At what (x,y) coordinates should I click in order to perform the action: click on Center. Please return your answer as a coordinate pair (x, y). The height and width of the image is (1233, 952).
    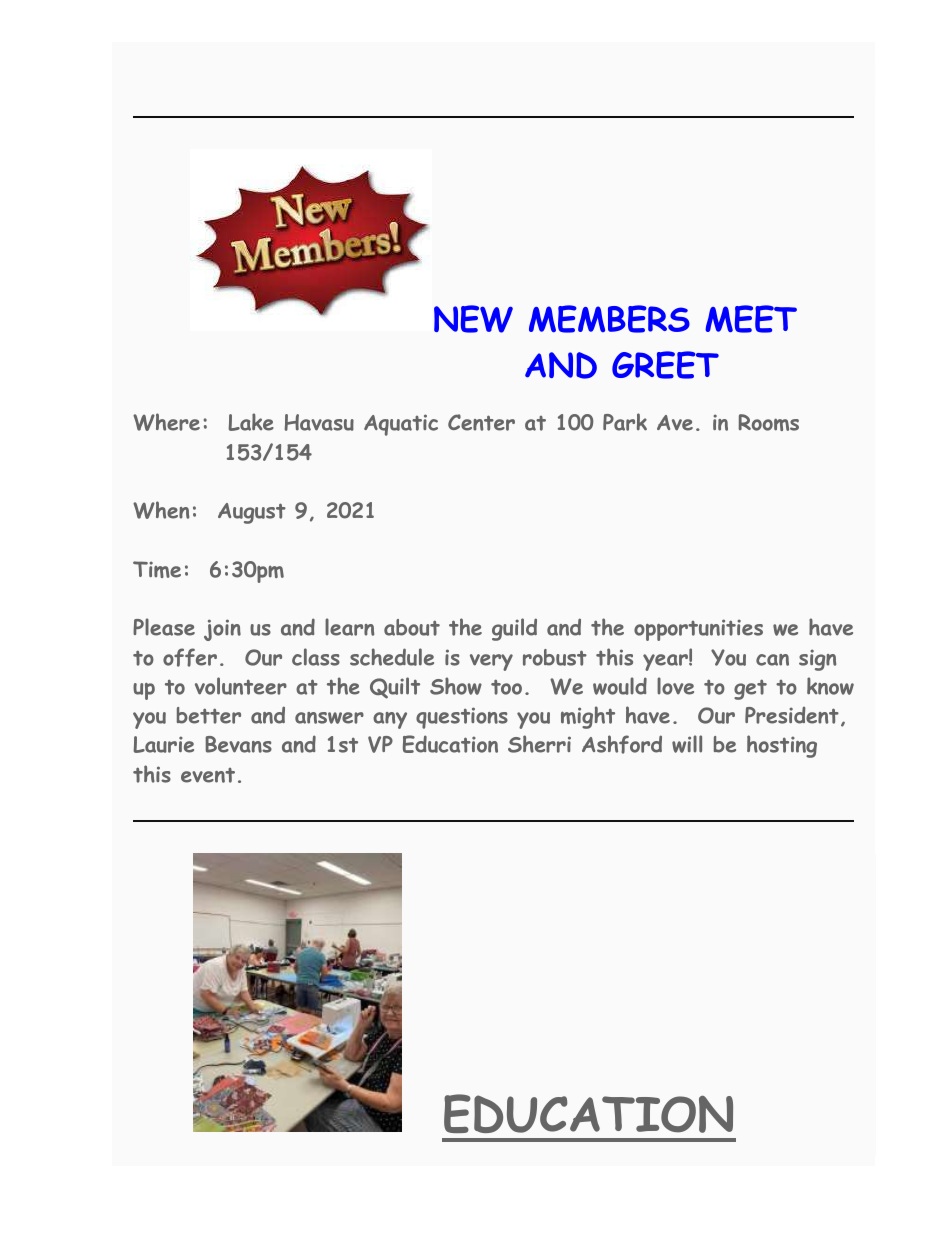
    Looking at the image, I should click on (481, 422).
